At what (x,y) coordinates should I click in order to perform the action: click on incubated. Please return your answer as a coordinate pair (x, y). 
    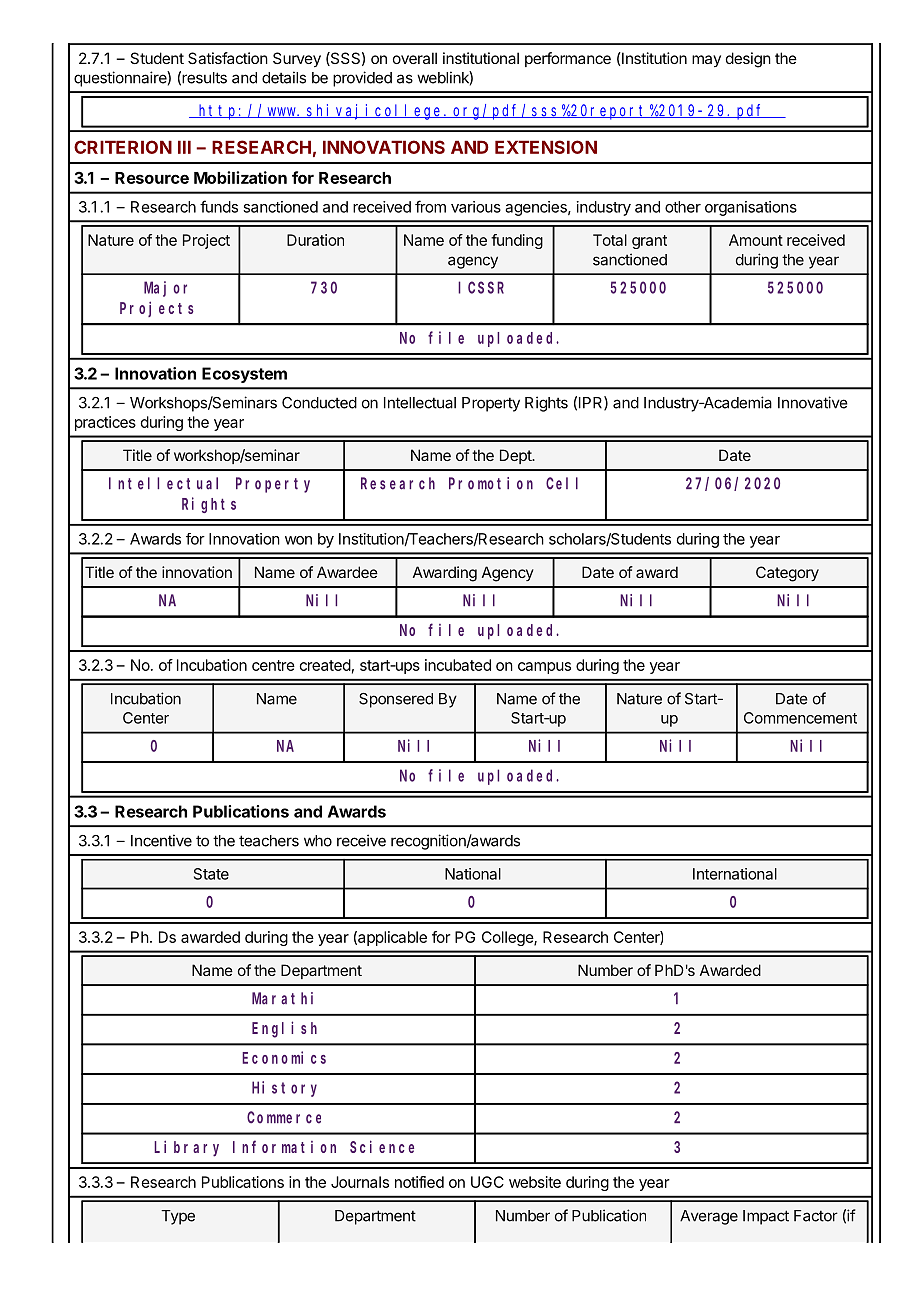
    Looking at the image, I should click on (458, 665).
